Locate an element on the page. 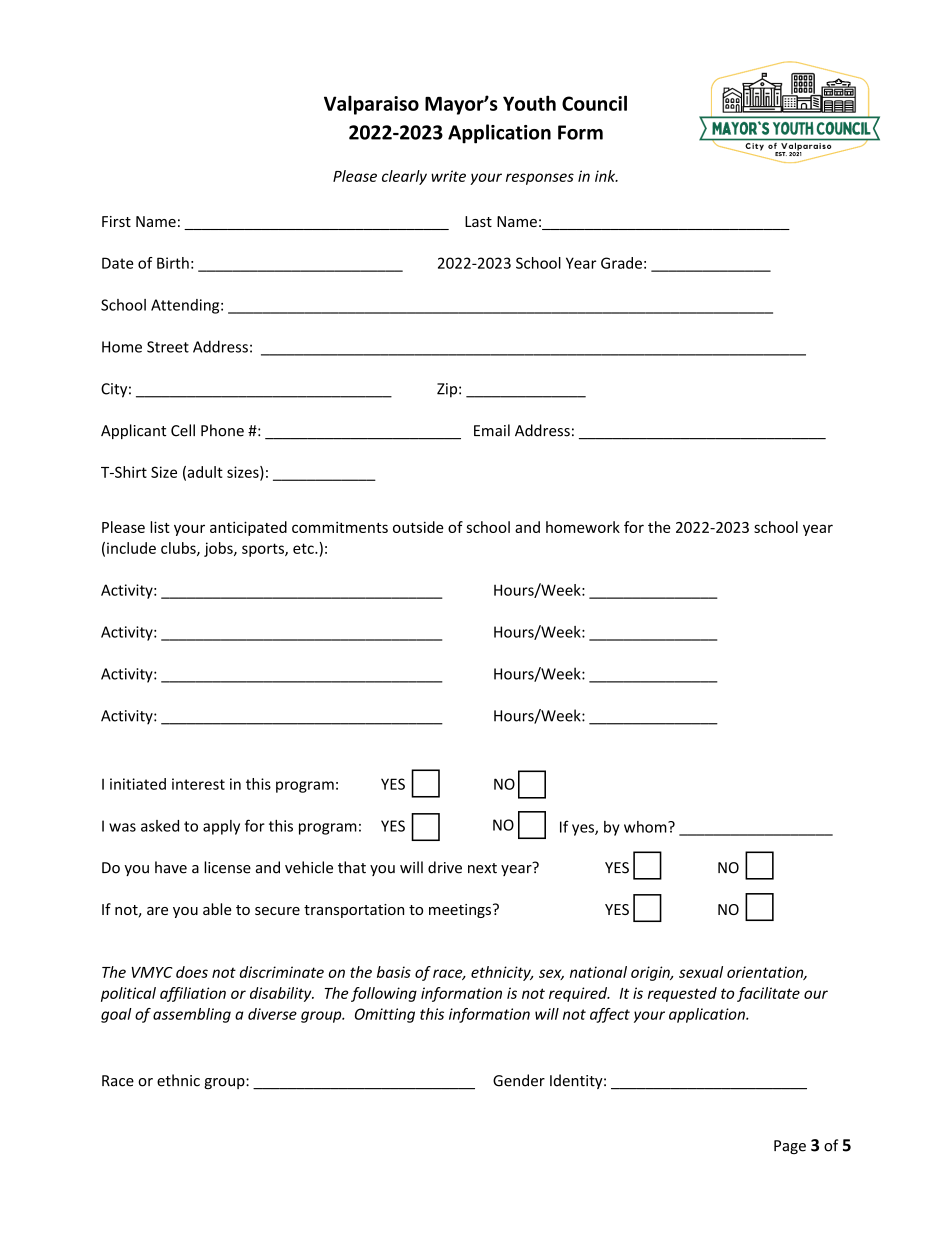 This document has height=1233, width=952. ink is located at coordinates (606, 176).
